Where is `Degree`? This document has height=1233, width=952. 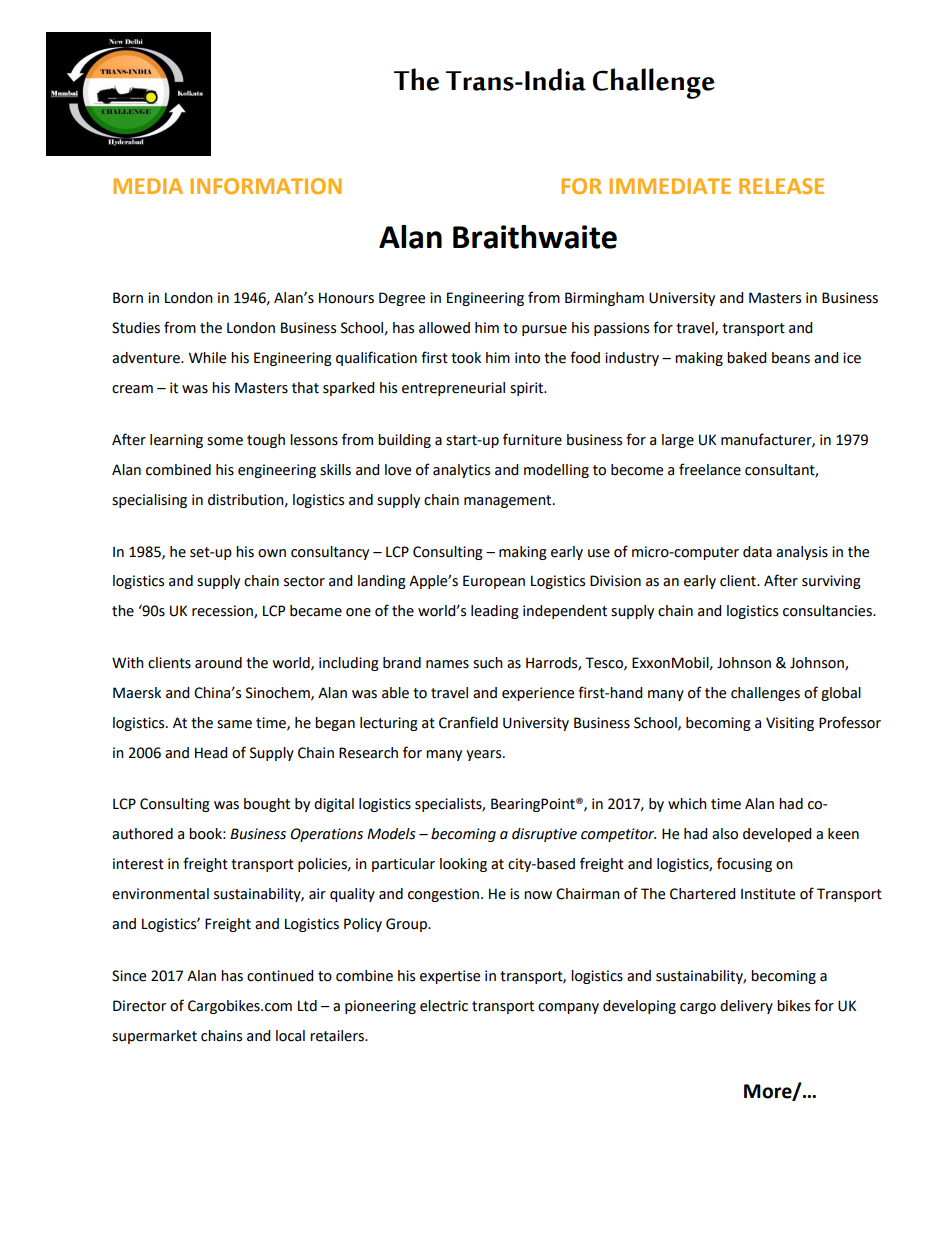 Degree is located at coordinates (402, 299).
